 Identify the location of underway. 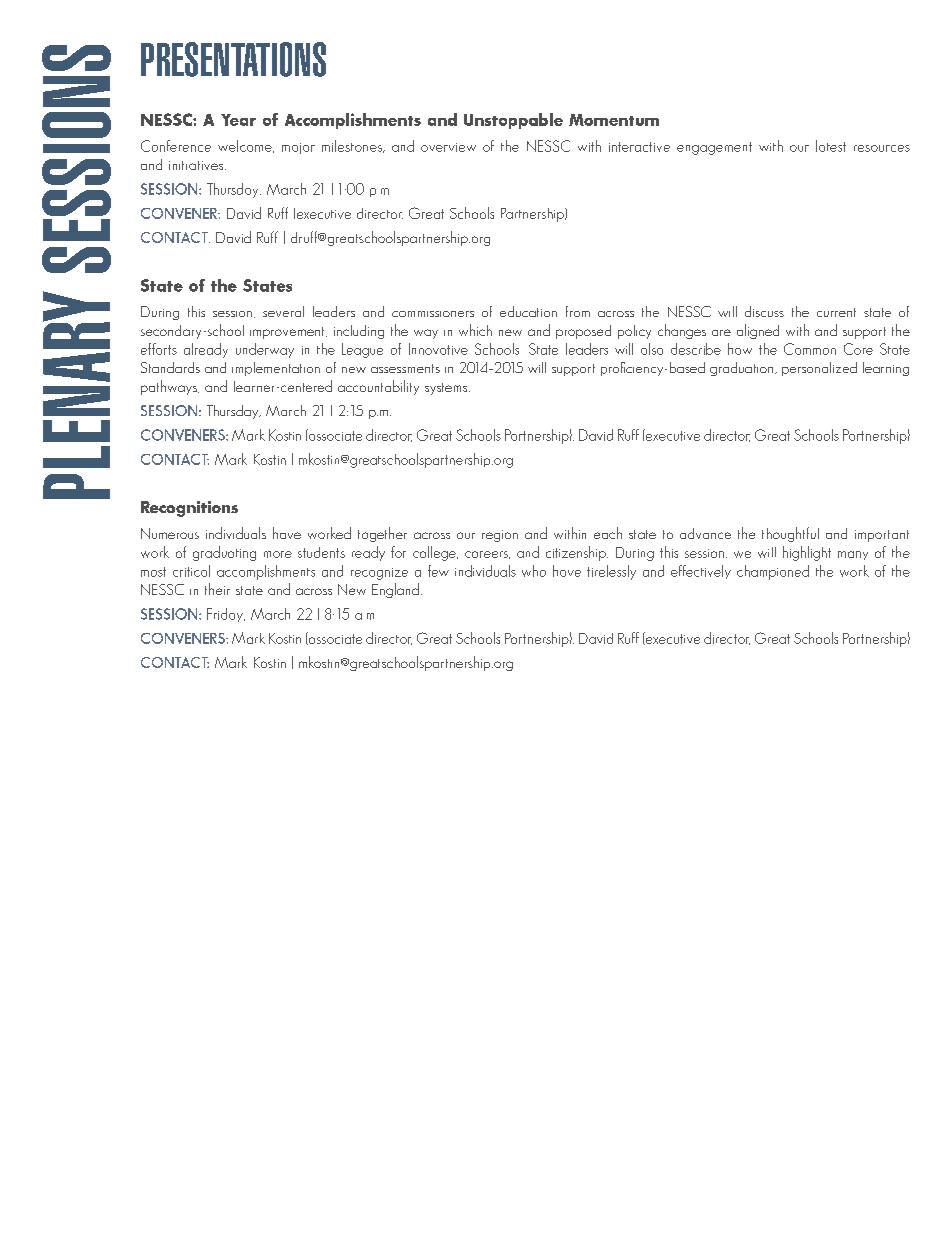
(265, 350).
